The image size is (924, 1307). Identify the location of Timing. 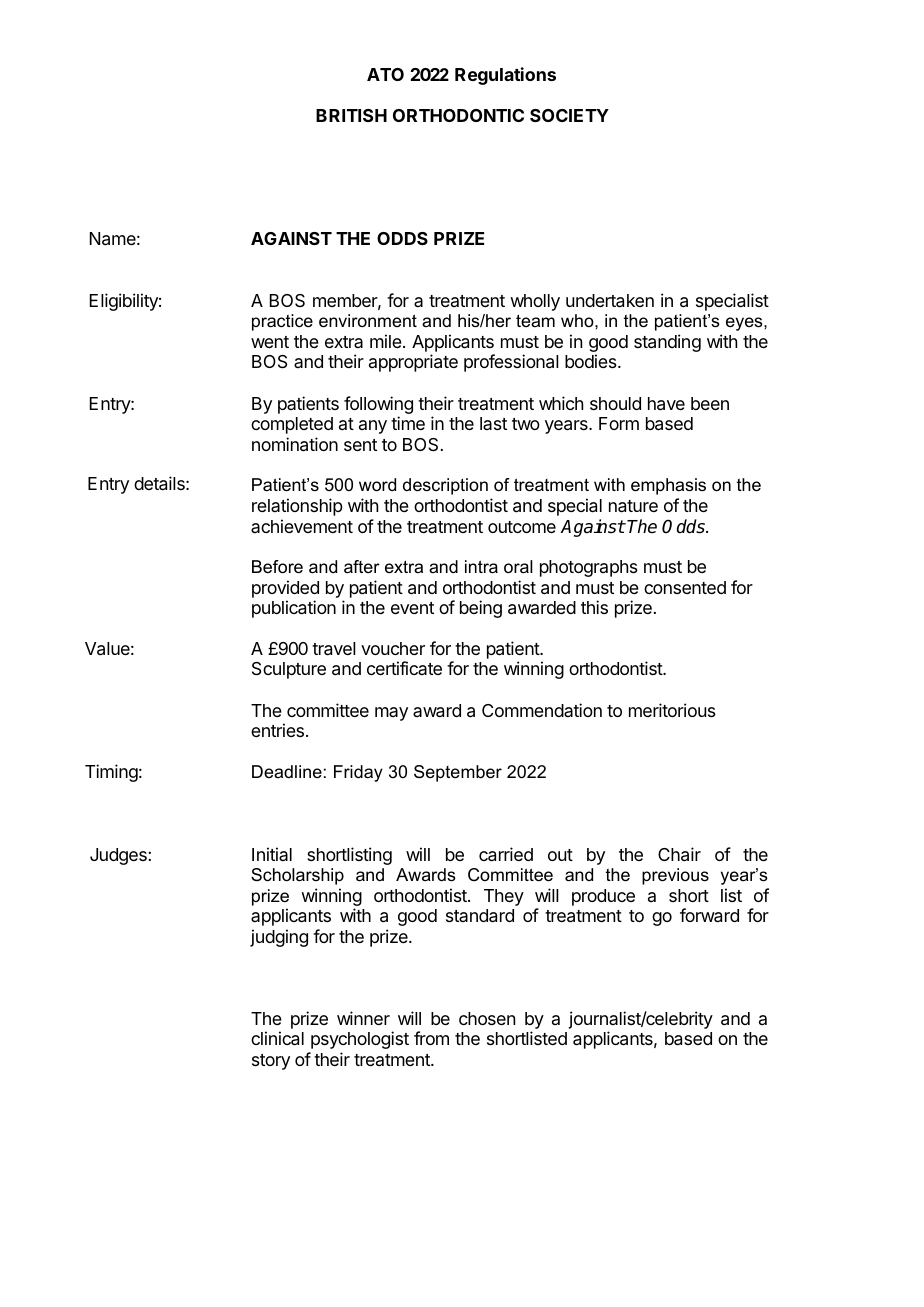
(111, 773).
